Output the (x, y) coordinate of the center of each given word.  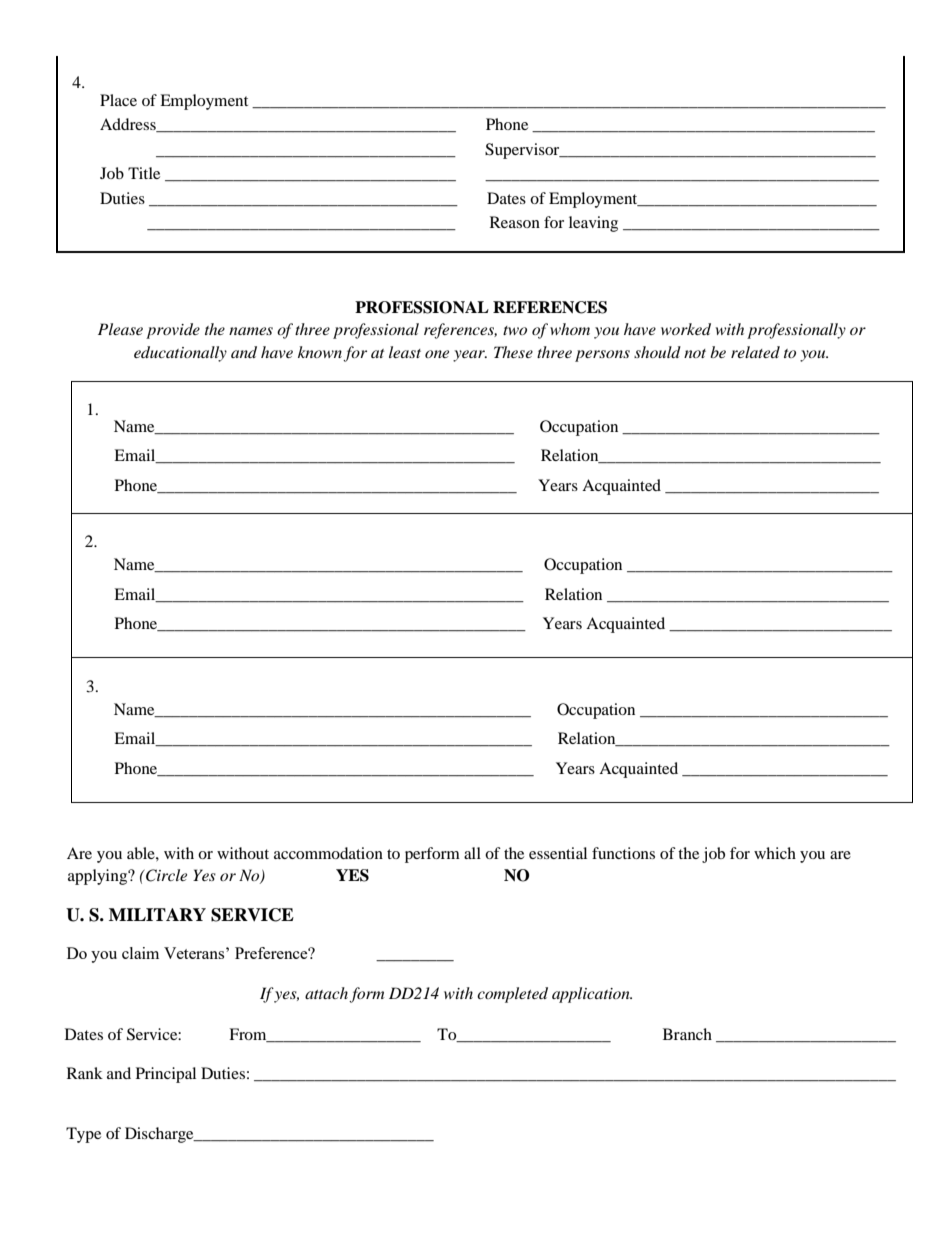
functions (623, 853)
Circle (165, 875)
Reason (515, 222)
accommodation (328, 853)
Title (144, 173)
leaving (593, 224)
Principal (166, 1075)
